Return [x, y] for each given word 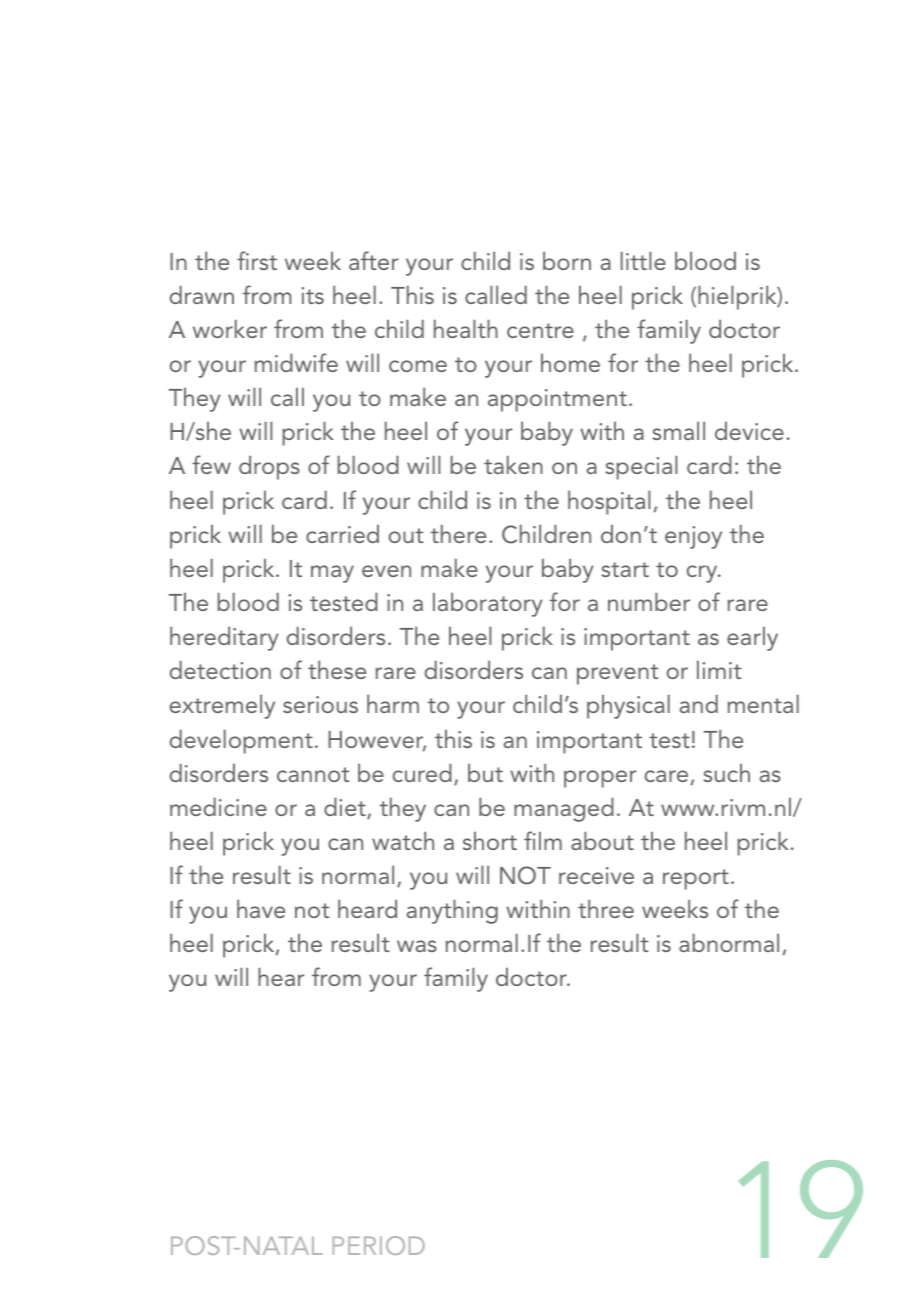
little [643, 261]
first [257, 260]
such [726, 773]
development [241, 742]
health [466, 329]
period [378, 1245]
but [485, 773]
